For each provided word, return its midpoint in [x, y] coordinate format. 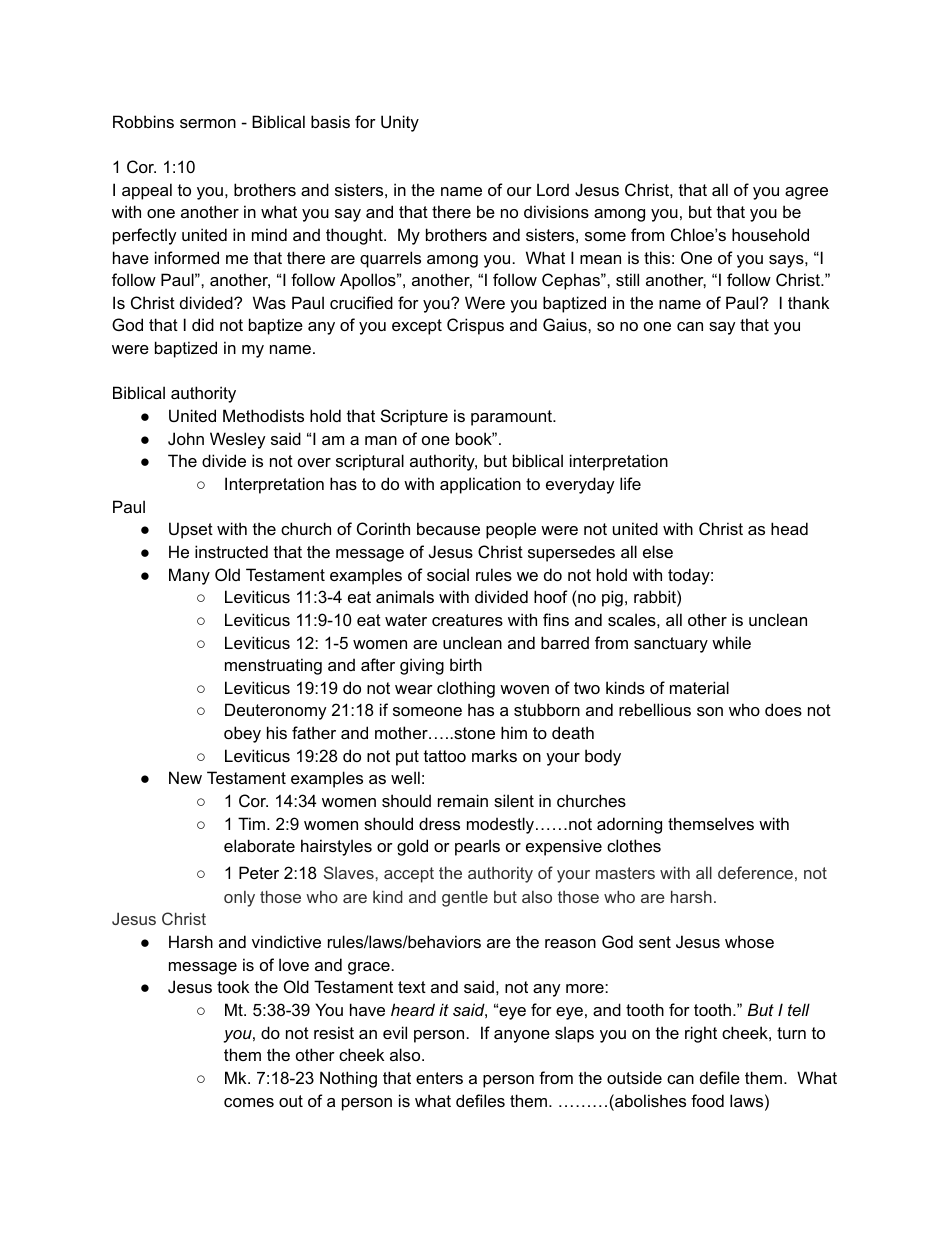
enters [439, 1078]
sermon [208, 123]
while [731, 642]
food [707, 1100]
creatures [467, 620]
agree [806, 193]
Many [189, 576]
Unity [400, 123]
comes [249, 1102]
